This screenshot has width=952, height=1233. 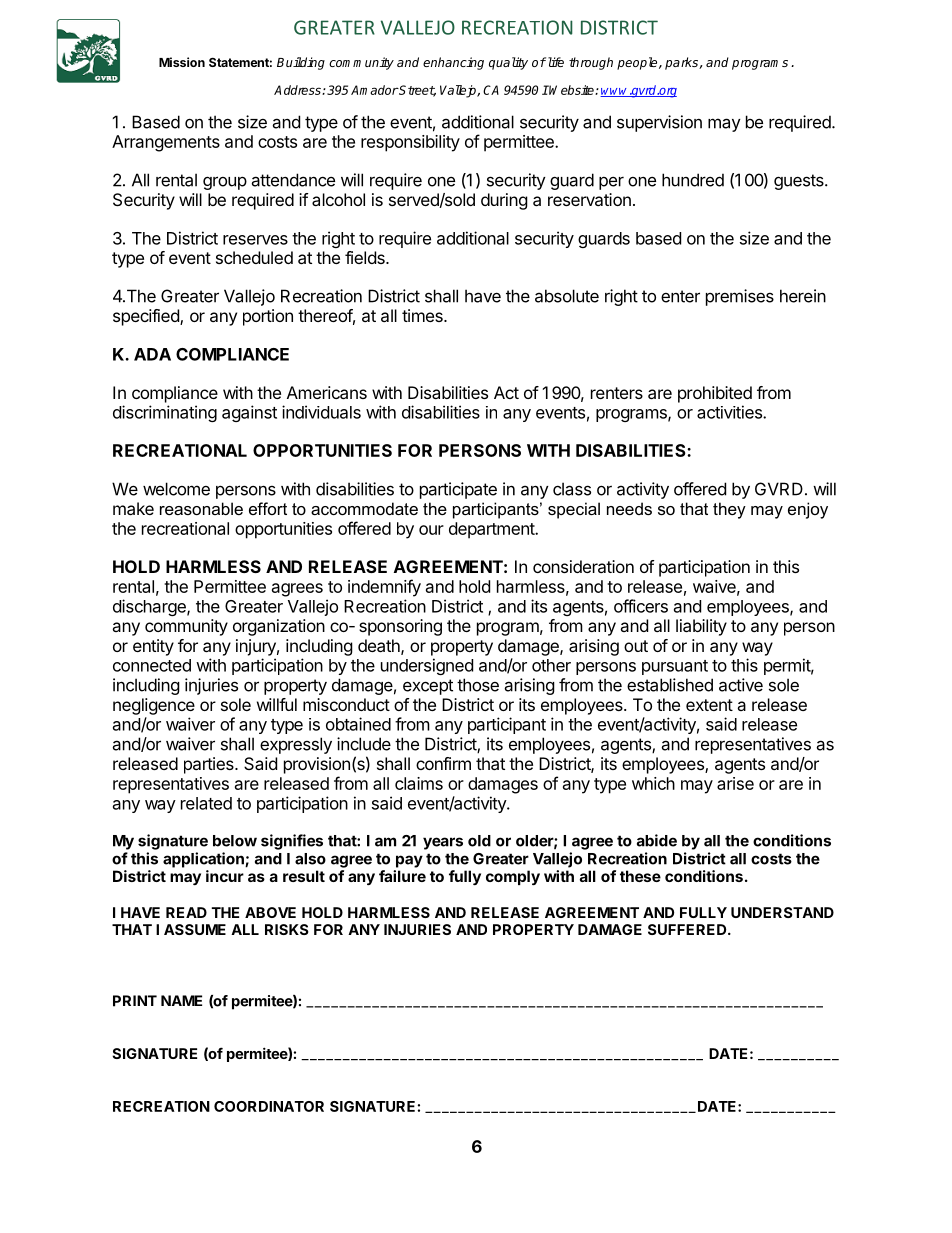 What do you see at coordinates (453, 63) in the screenshot?
I see `enhancing` at bounding box center [453, 63].
